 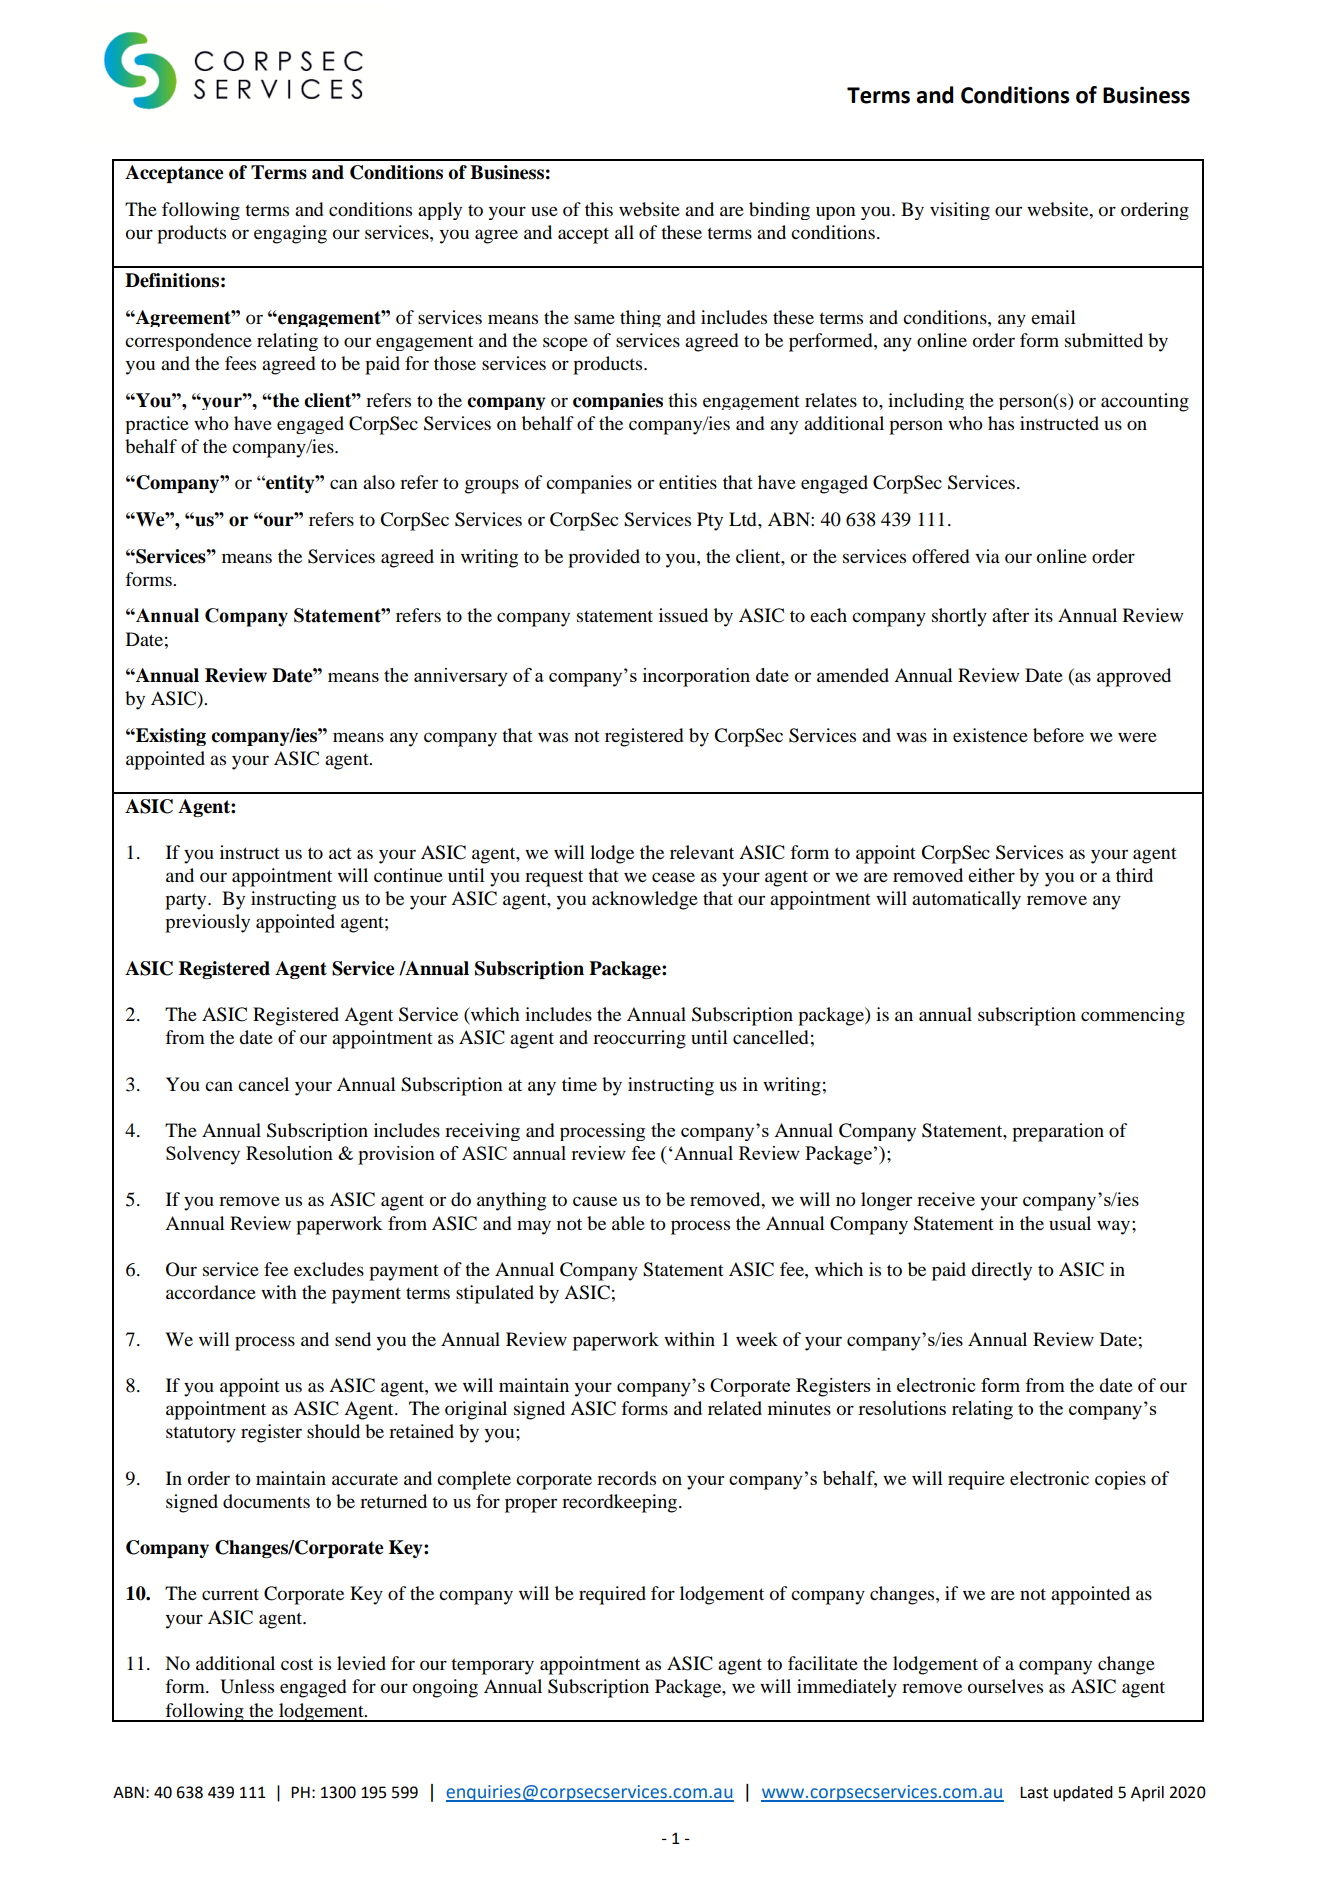 What do you see at coordinates (639, 1039) in the screenshot?
I see `reoccurring` at bounding box center [639, 1039].
